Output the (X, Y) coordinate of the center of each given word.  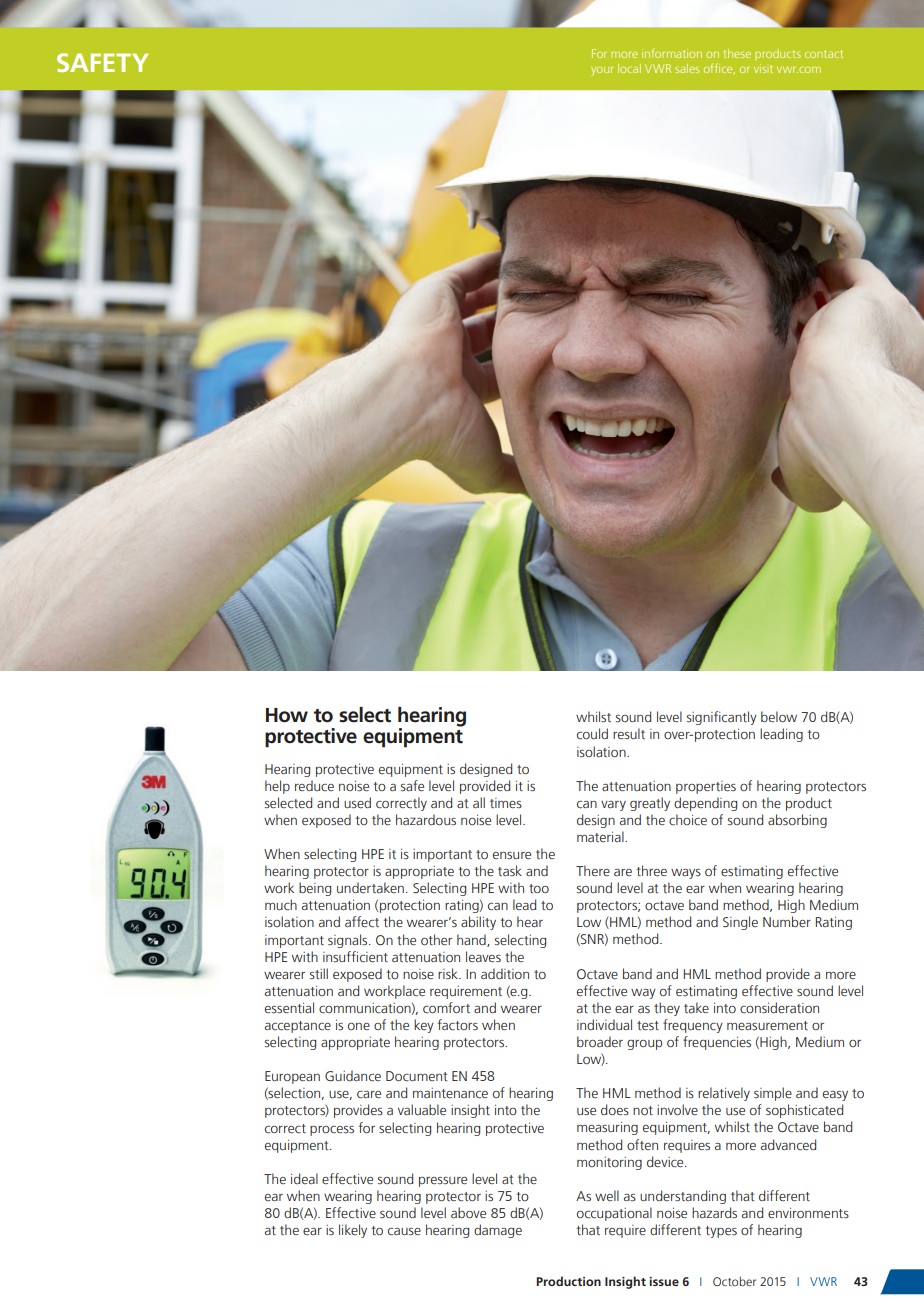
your (602, 71)
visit (763, 68)
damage (498, 1231)
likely (353, 1231)
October (734, 1281)
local (629, 68)
